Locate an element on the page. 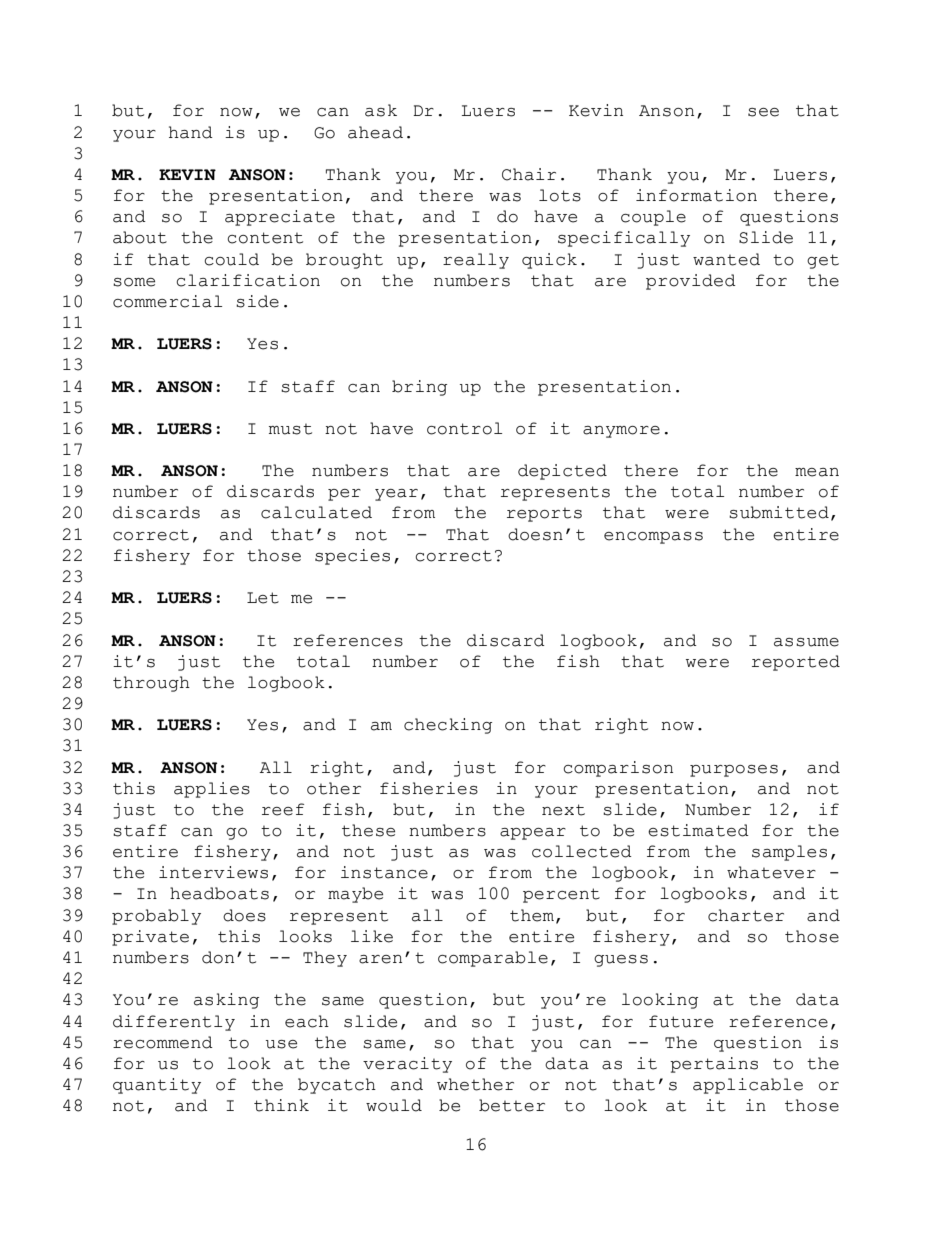  checking is located at coordinates (448, 726).
